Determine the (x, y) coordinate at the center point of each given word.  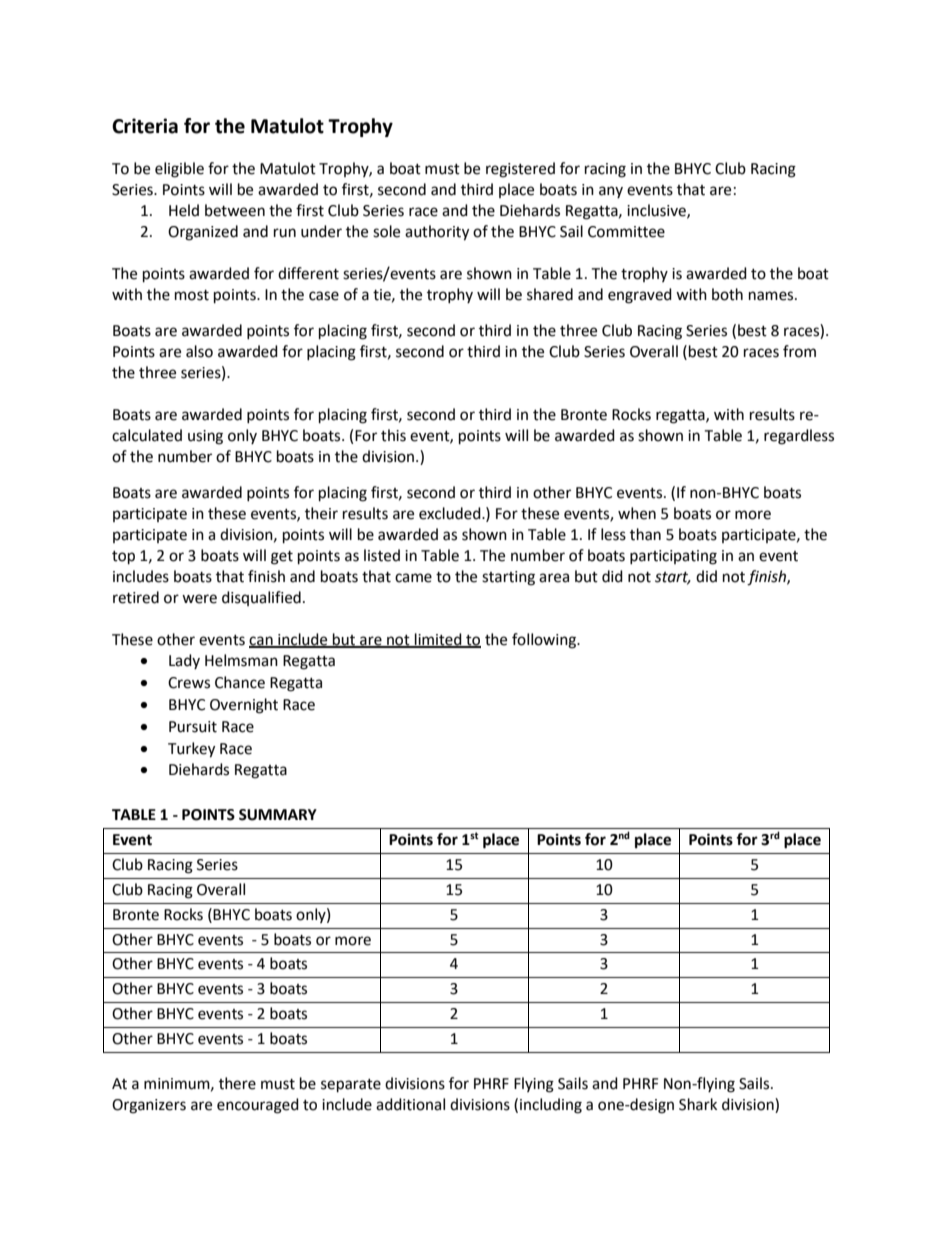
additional (410, 1104)
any (611, 192)
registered (520, 170)
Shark (698, 1104)
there (237, 1083)
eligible (179, 170)
